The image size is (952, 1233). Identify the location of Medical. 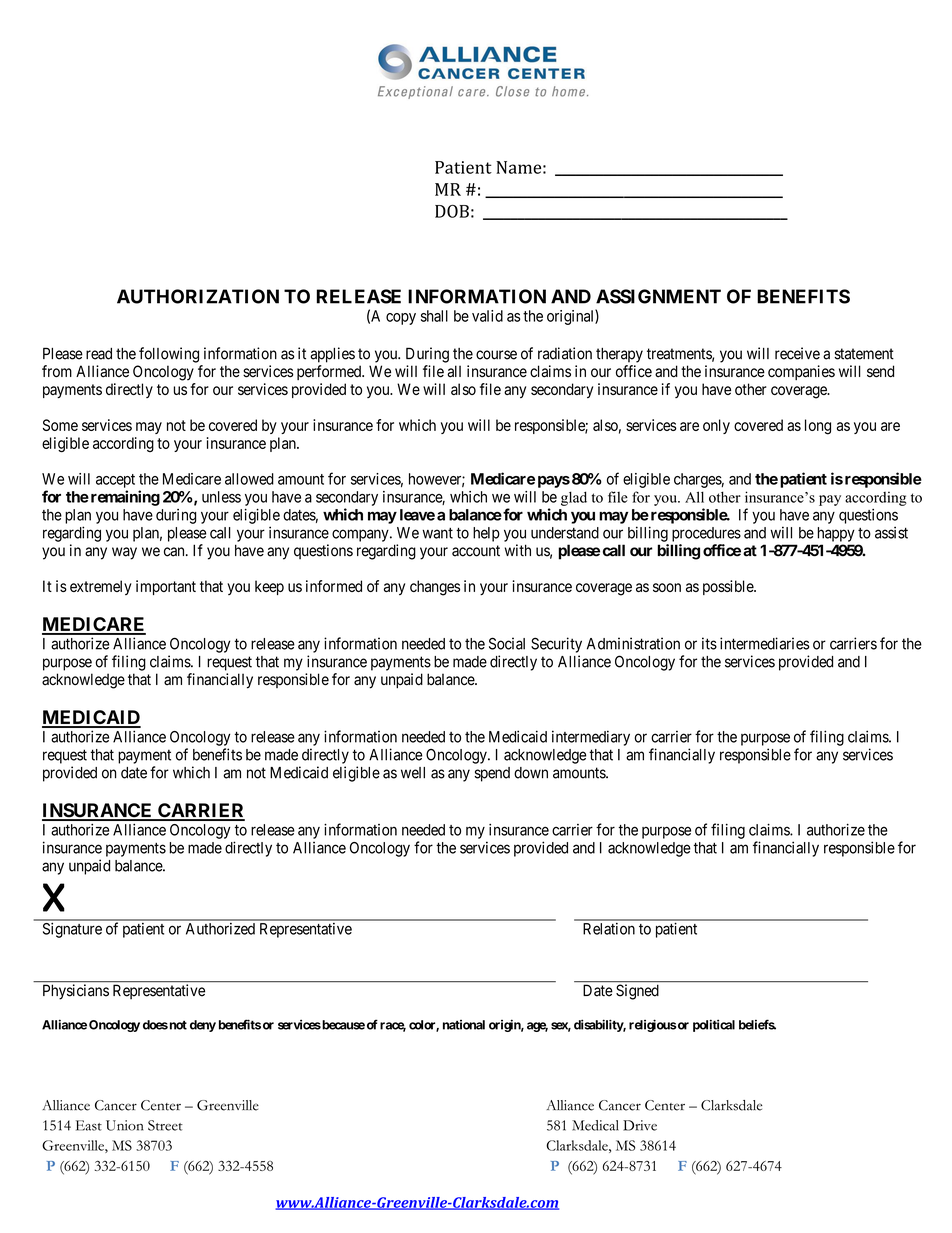
(595, 1125).
